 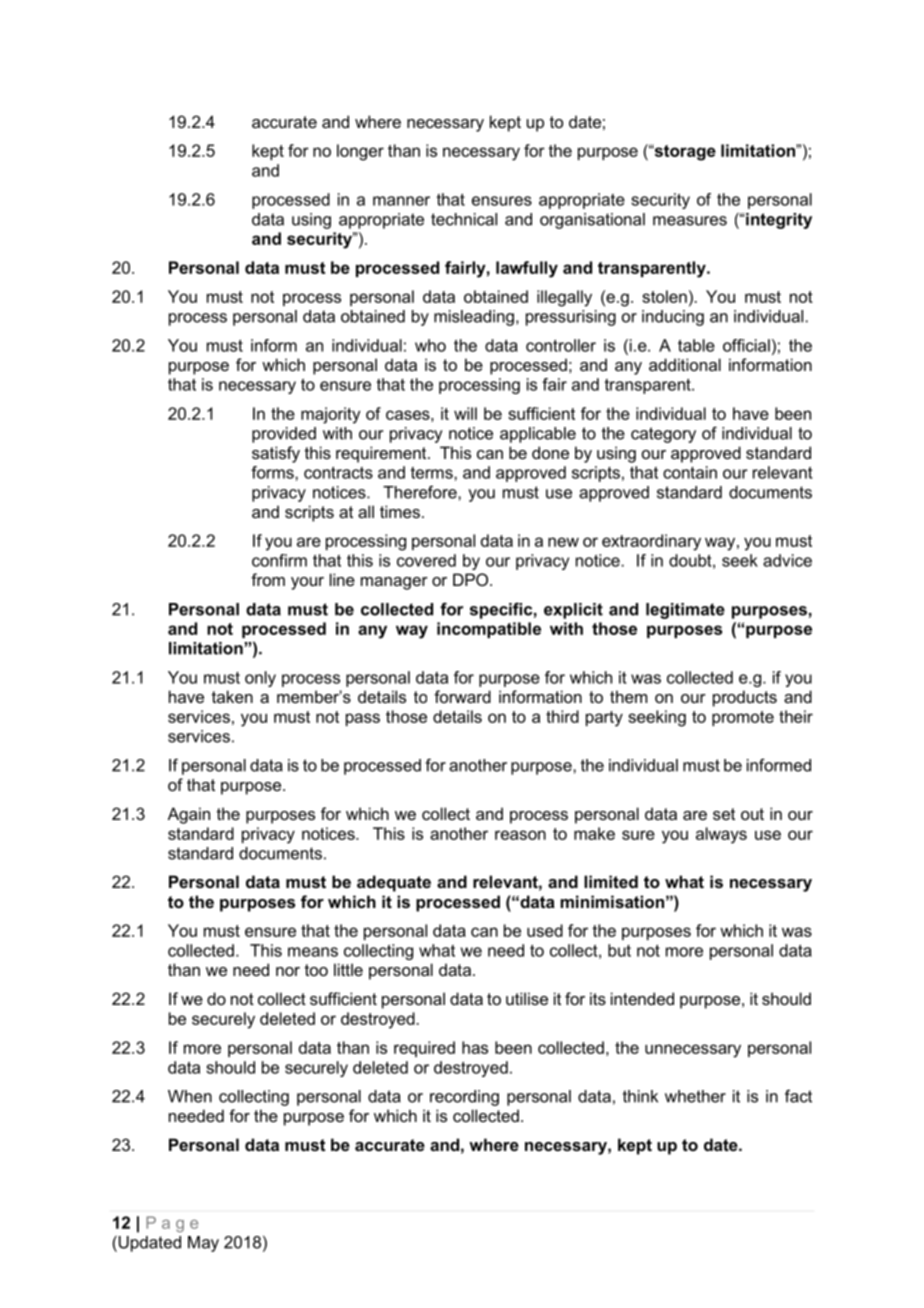 I want to click on products, so click(x=745, y=698).
